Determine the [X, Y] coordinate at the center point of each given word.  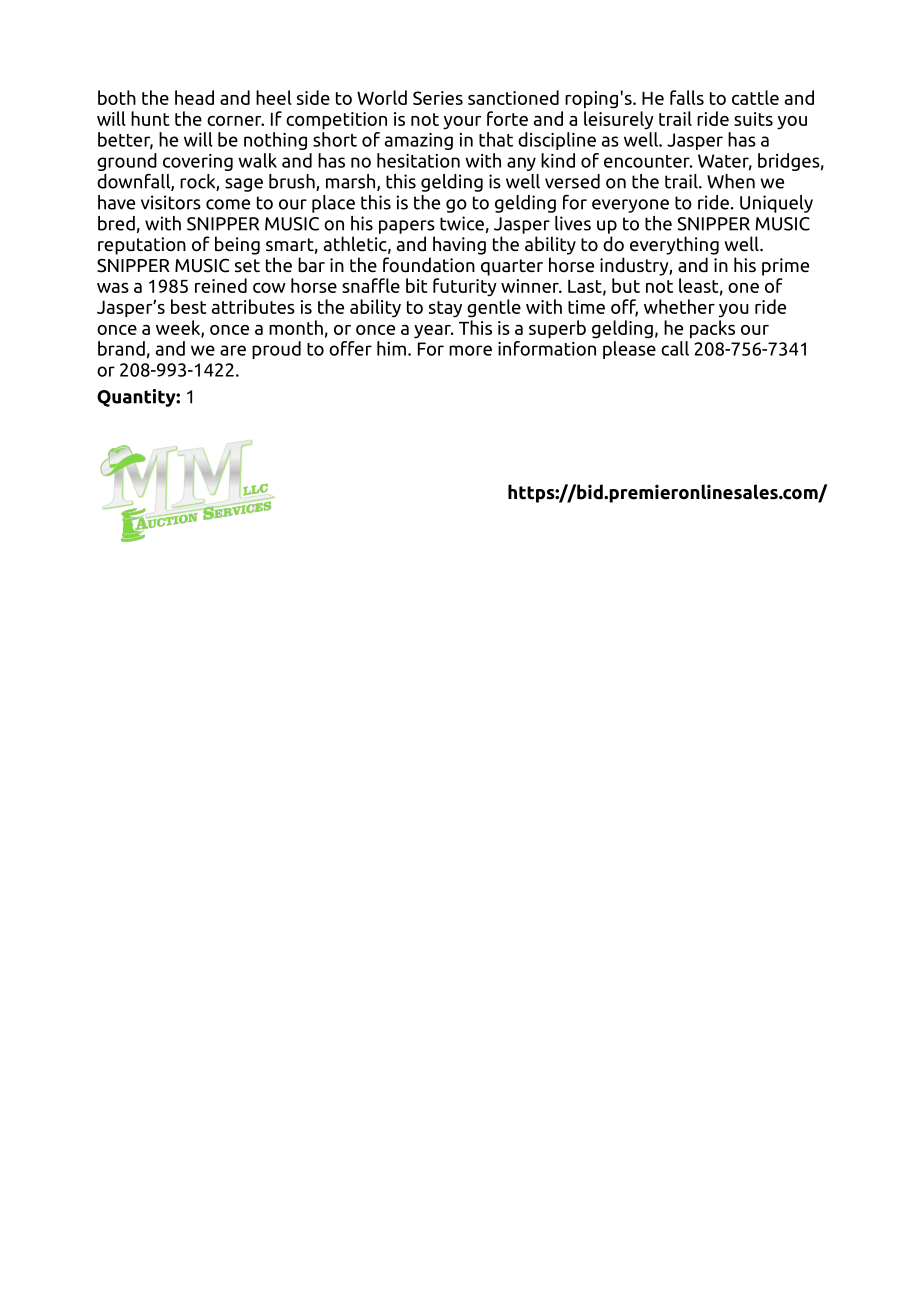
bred [116, 223]
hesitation [418, 160]
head [194, 97]
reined [221, 285]
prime [785, 267]
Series [438, 98]
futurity [465, 287]
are [233, 350]
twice [462, 223]
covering [198, 162]
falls [687, 97]
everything [674, 245]
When [731, 181]
